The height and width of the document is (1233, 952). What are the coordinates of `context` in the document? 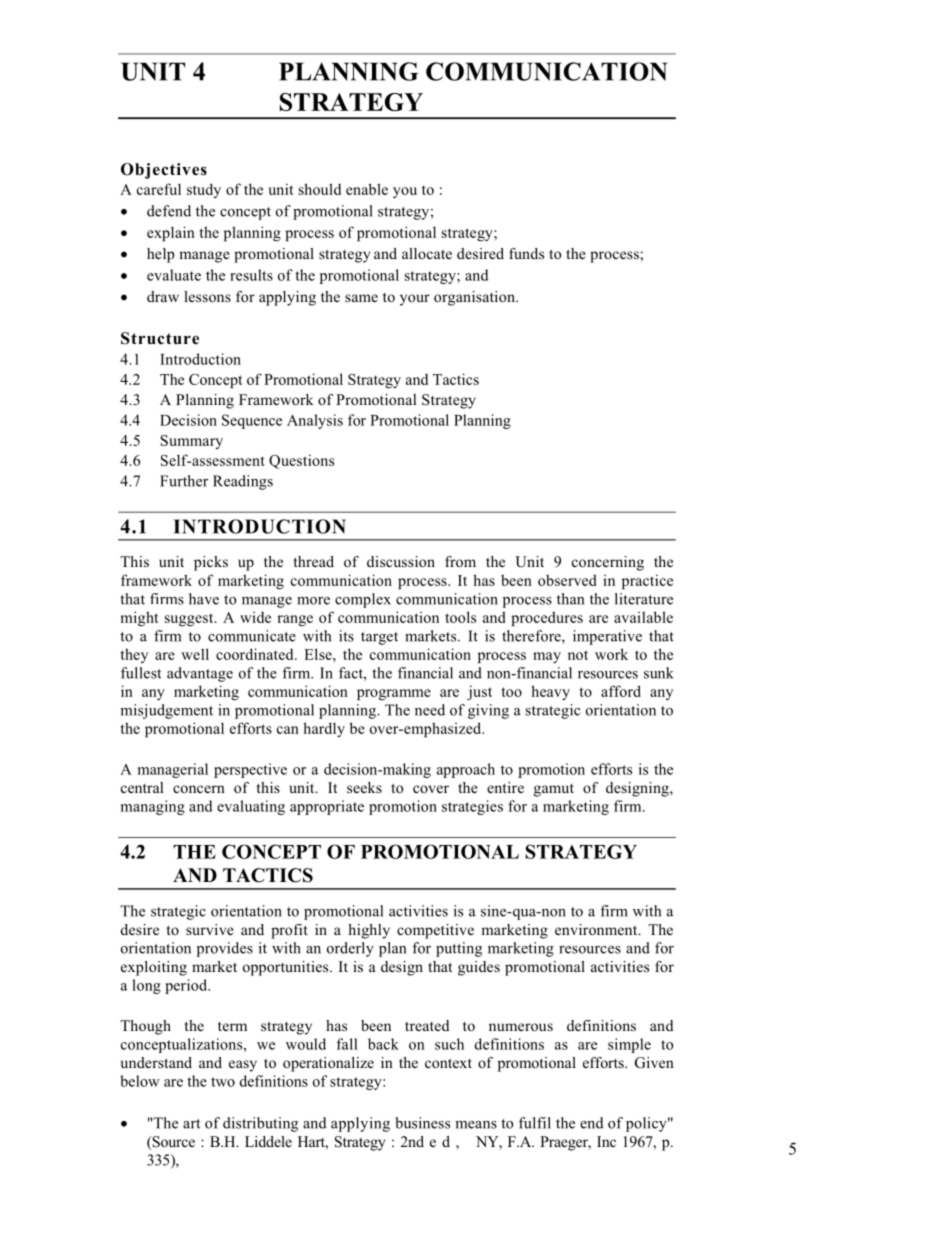 It's located at (448, 1063).
